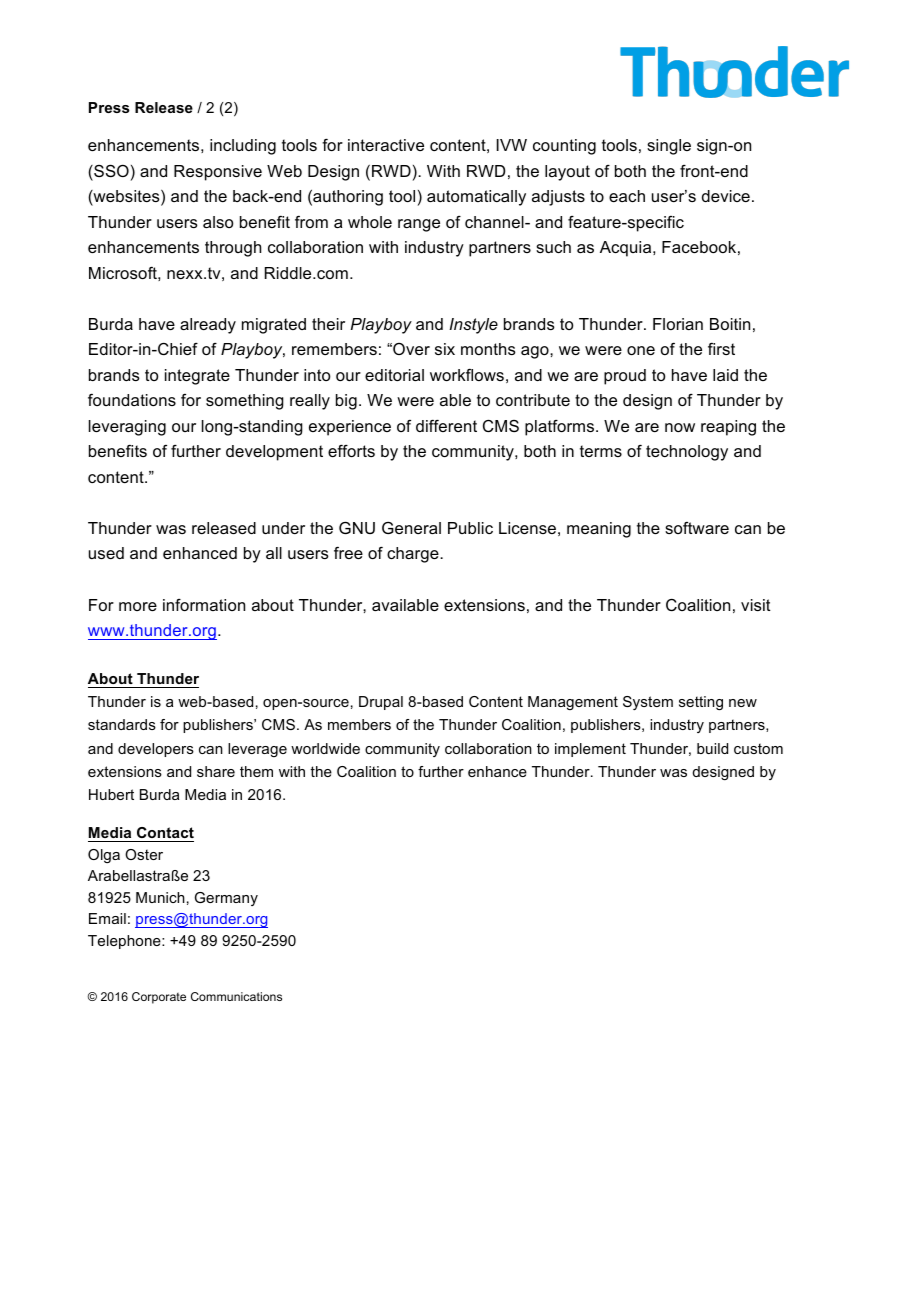 This image has height=1308, width=924. I want to click on Corporate, so click(159, 998).
